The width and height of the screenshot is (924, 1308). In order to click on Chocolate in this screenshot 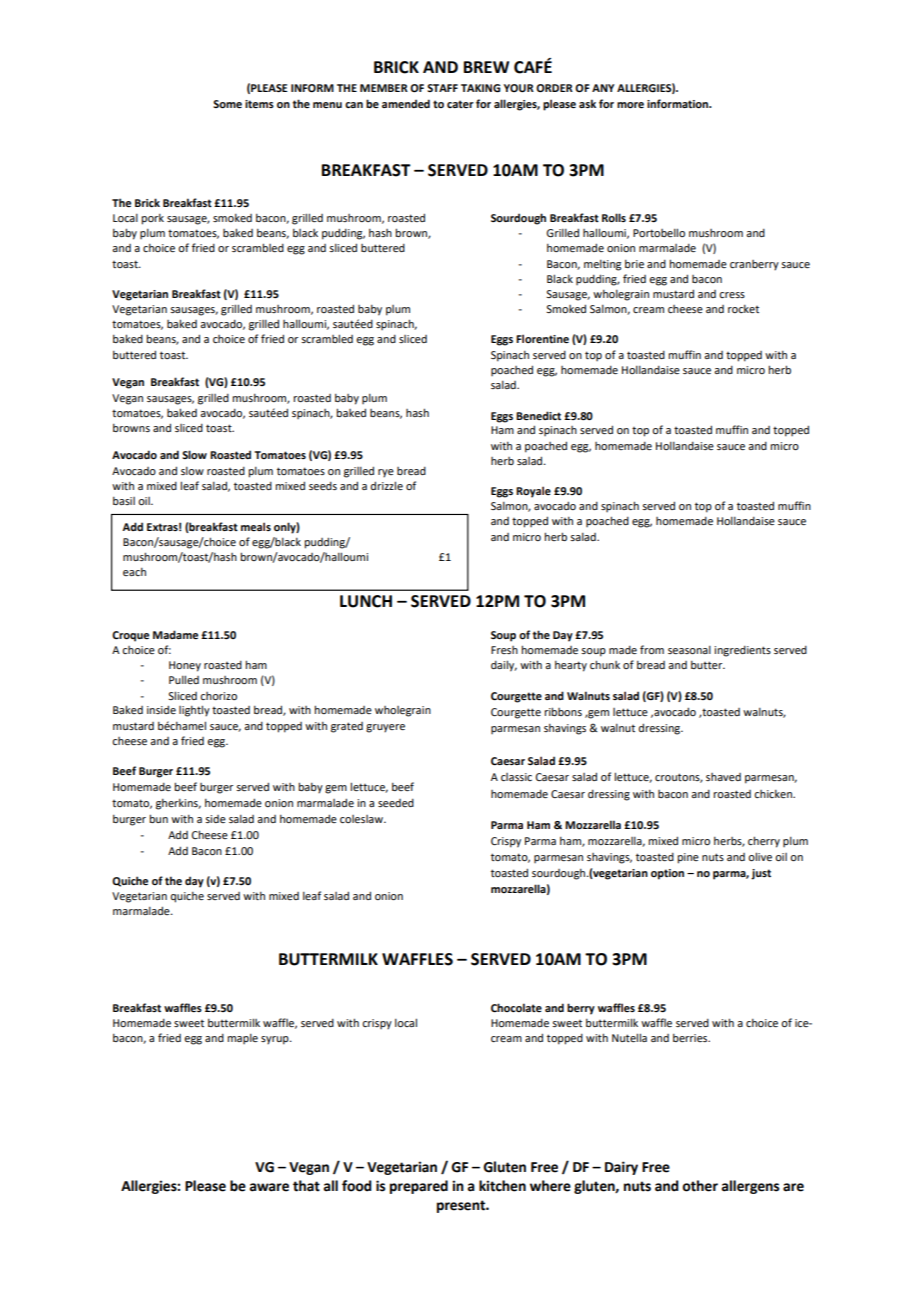, I will do `click(516, 1007)`.
